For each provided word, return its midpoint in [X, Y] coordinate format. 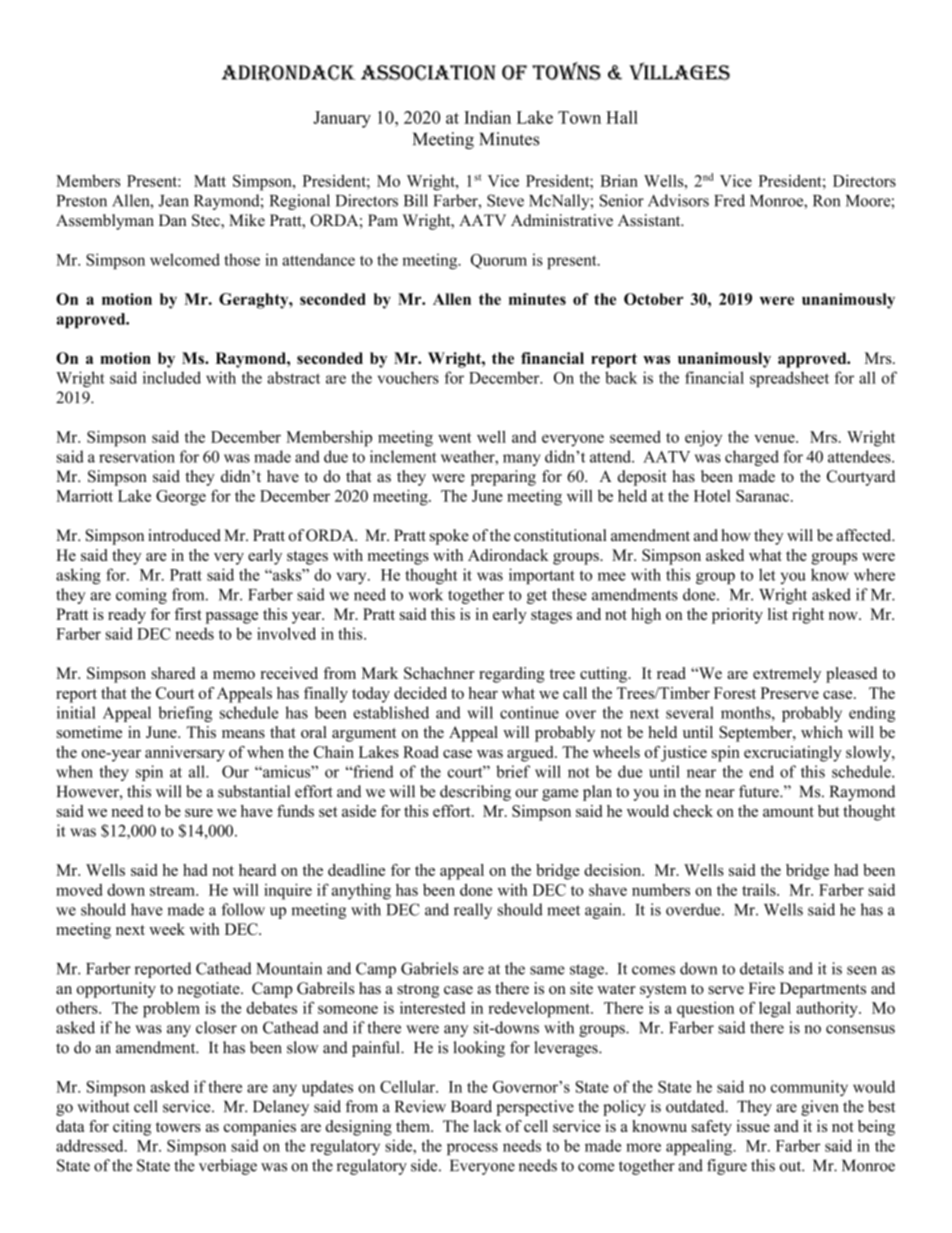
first [188, 614]
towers [178, 1127]
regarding [512, 675]
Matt [210, 181]
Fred [729, 200]
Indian [487, 117]
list [778, 614]
